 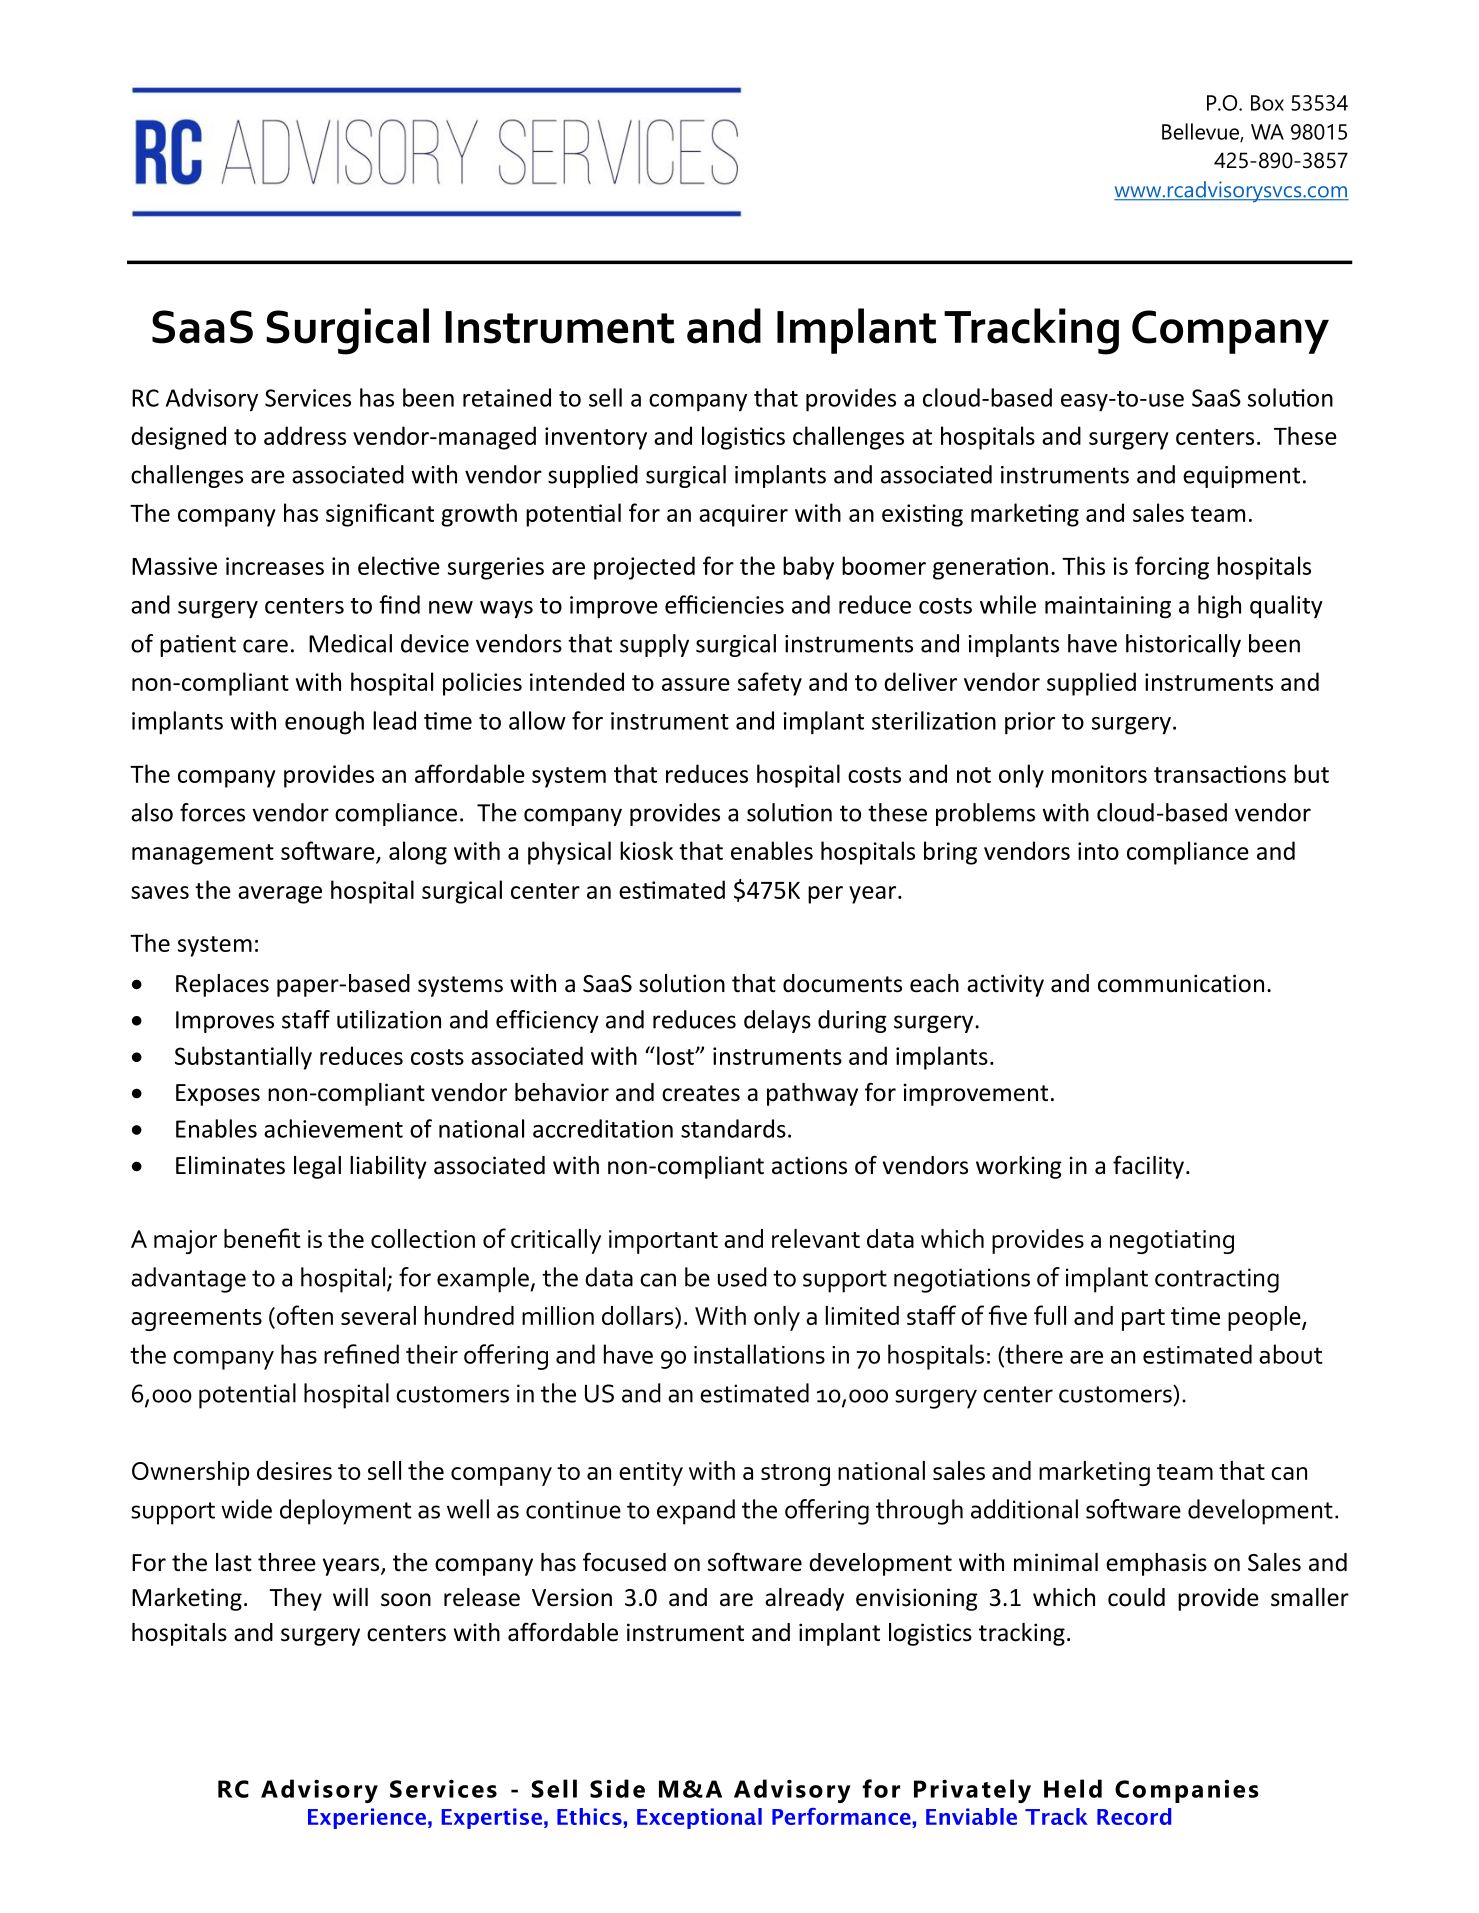 What do you see at coordinates (699, 1818) in the screenshot?
I see `Exceptional` at bounding box center [699, 1818].
